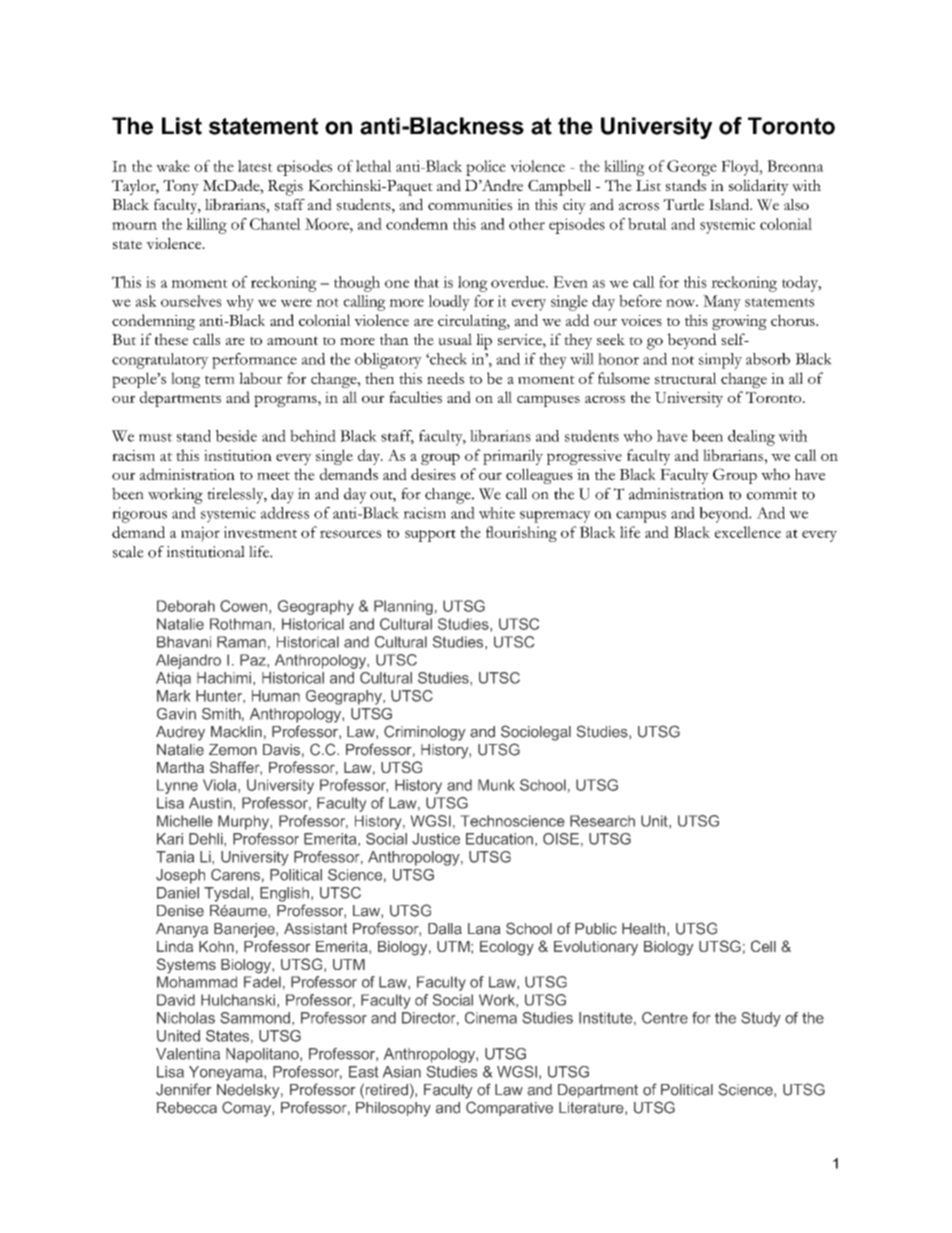 The width and height of the screenshot is (952, 1233). What do you see at coordinates (772, 494) in the screenshot?
I see `commit` at bounding box center [772, 494].
